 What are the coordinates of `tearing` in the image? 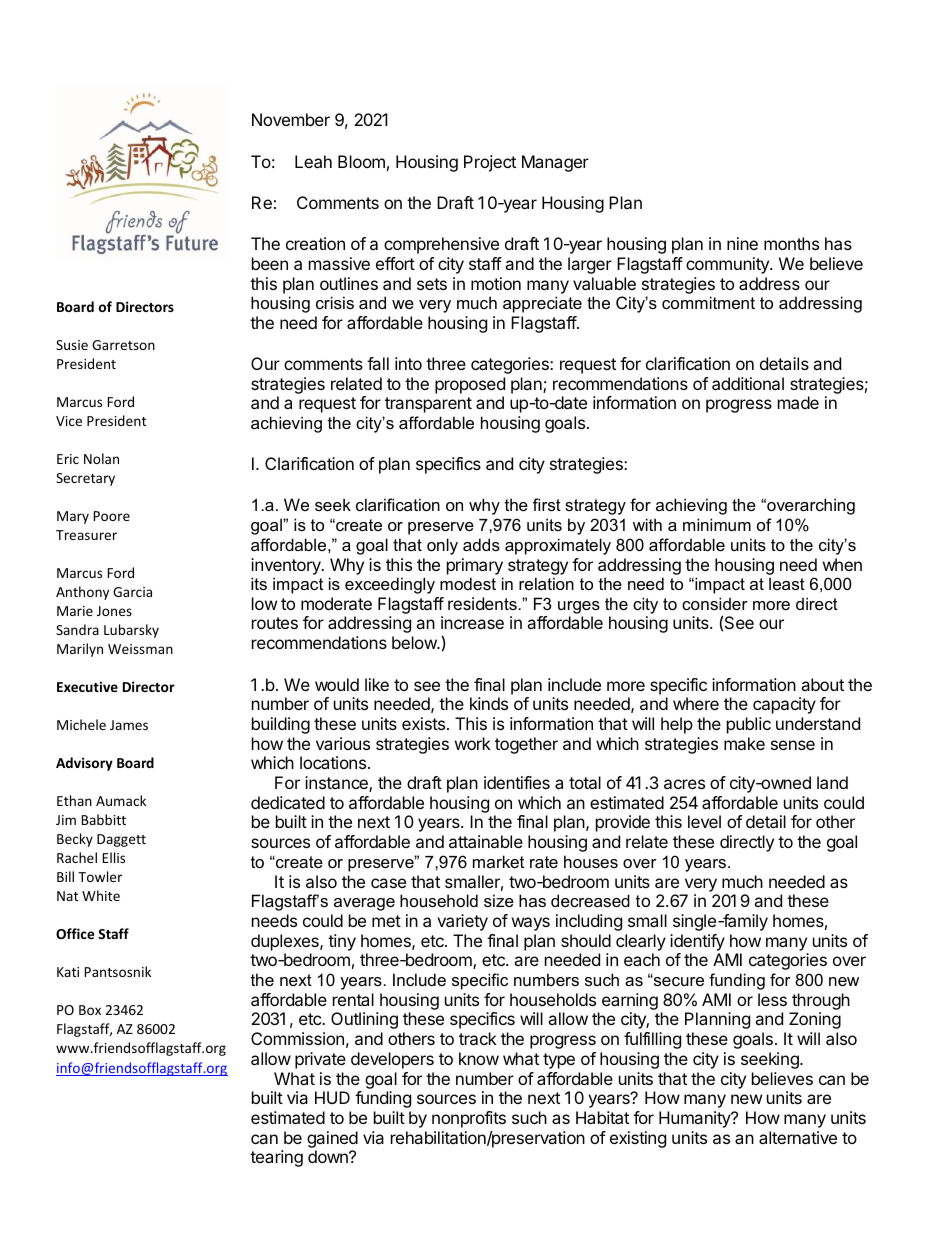 It's located at (276, 1158).
